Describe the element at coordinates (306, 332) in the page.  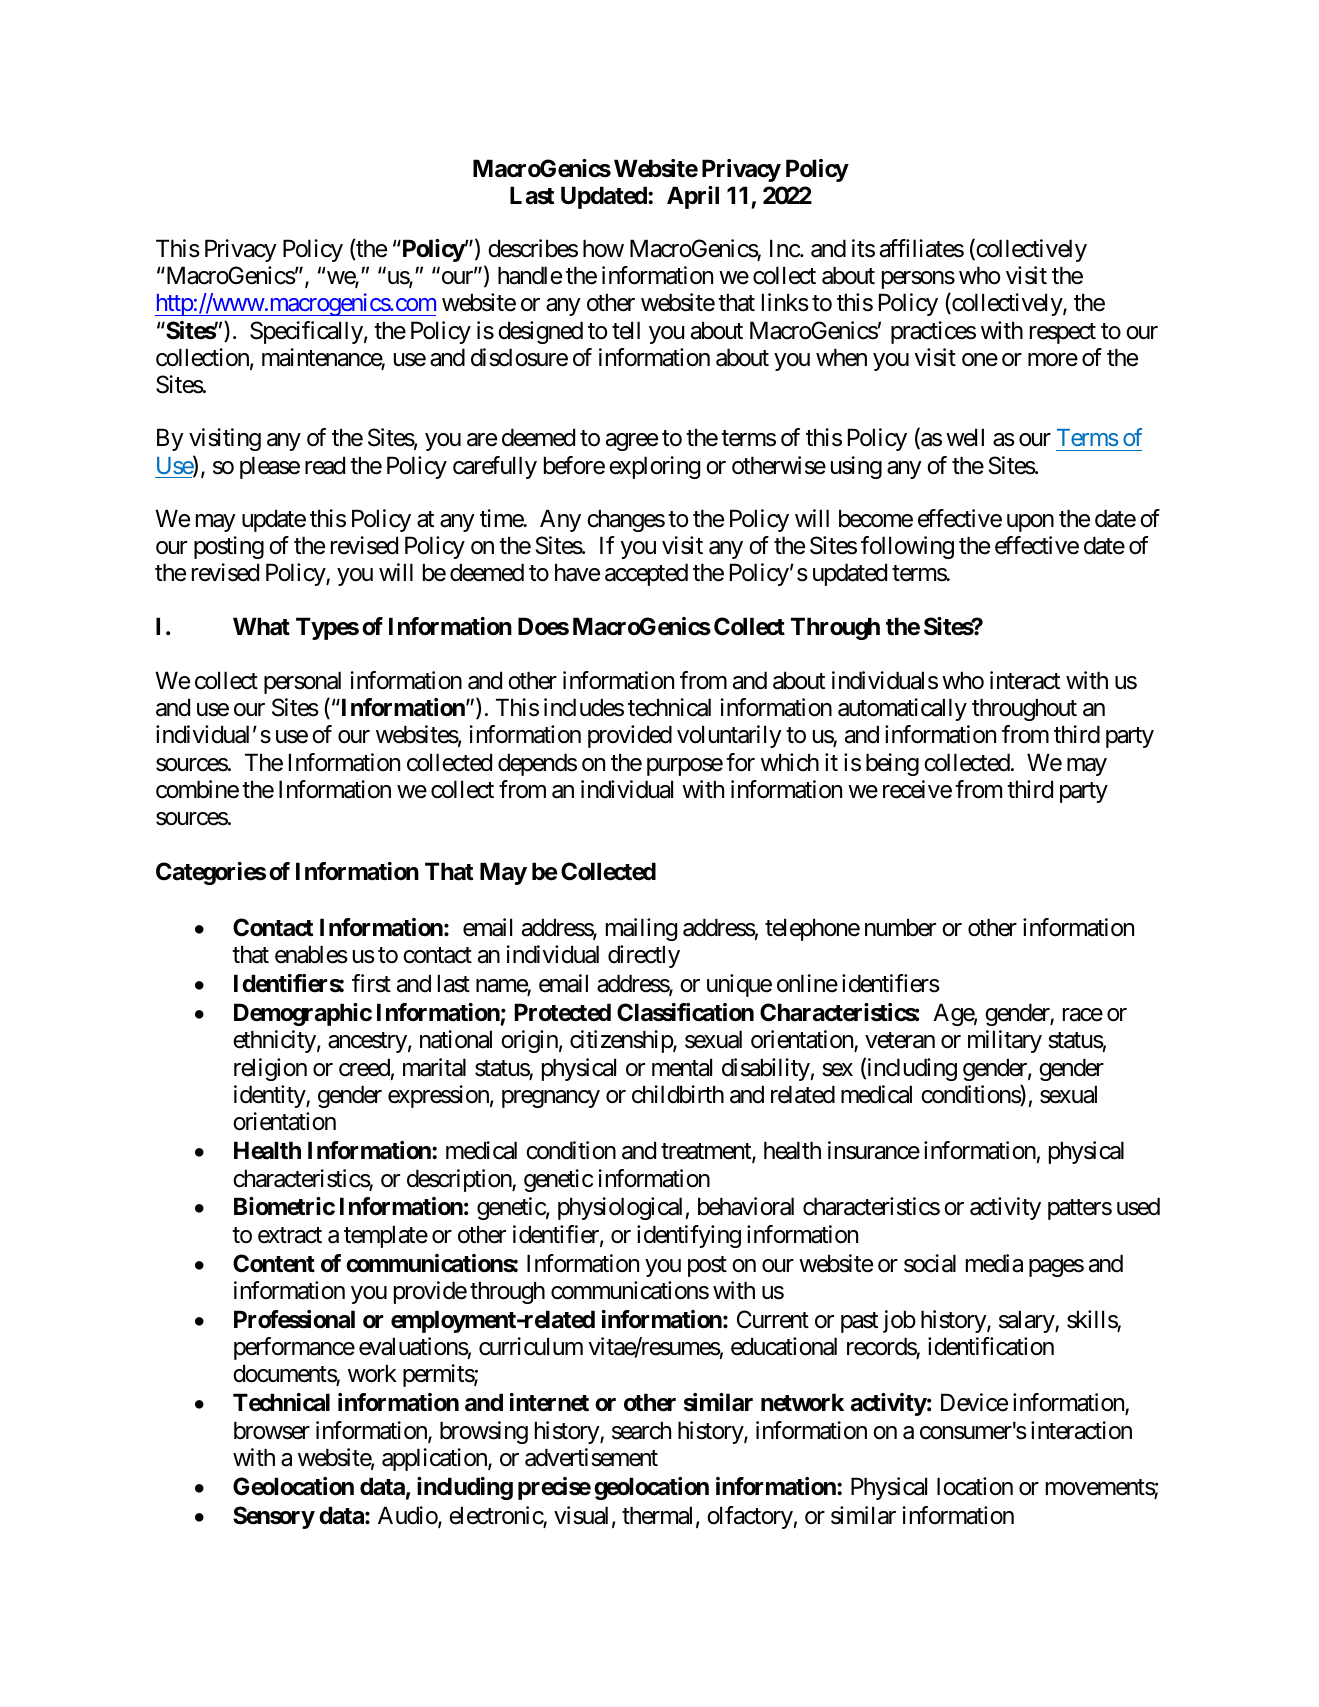
I see `Specifically` at that location.
